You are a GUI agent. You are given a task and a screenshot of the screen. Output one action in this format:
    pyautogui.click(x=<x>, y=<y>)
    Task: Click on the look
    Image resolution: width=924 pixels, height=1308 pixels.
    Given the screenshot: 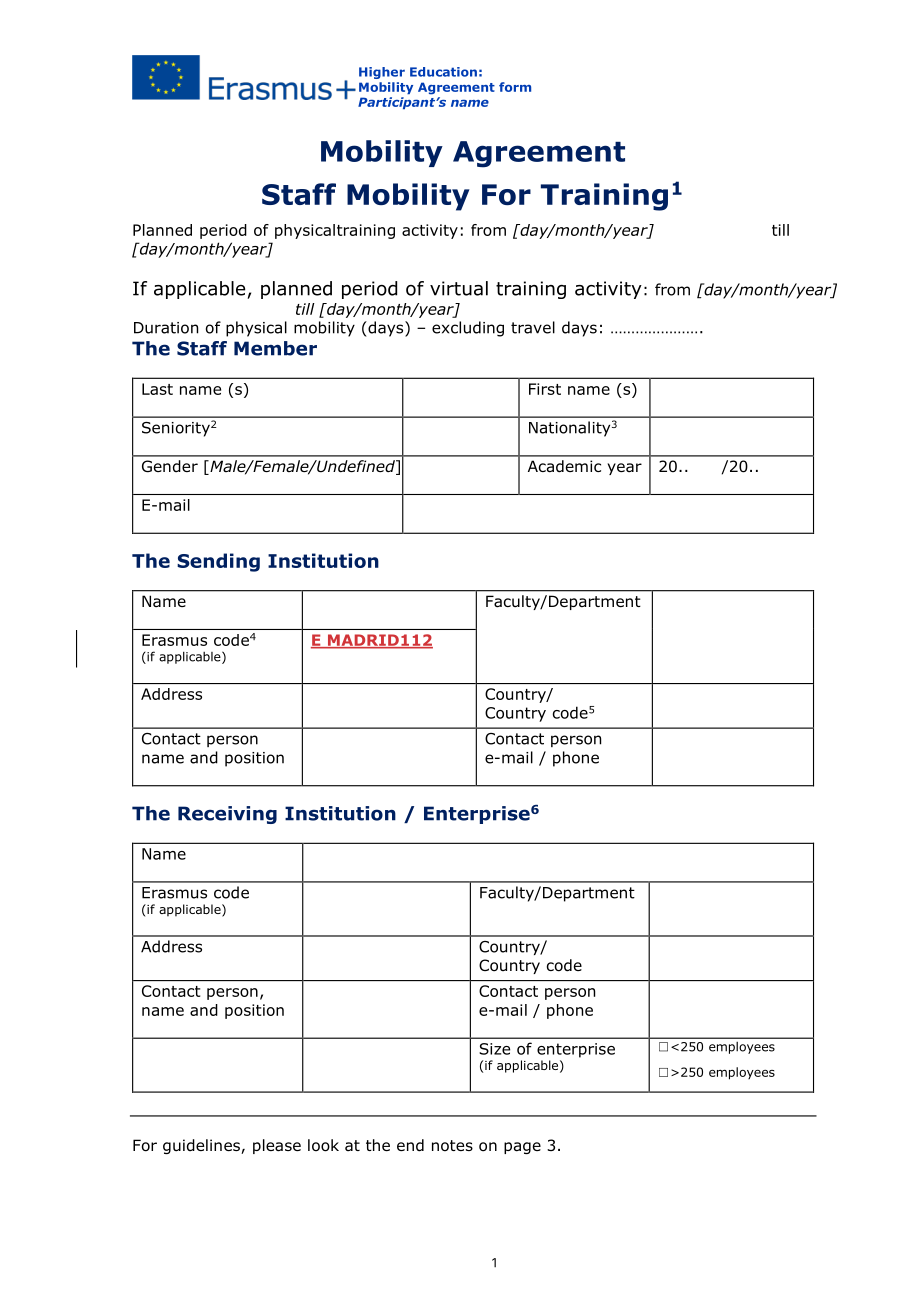 What is the action you would take?
    pyautogui.click(x=323, y=1145)
